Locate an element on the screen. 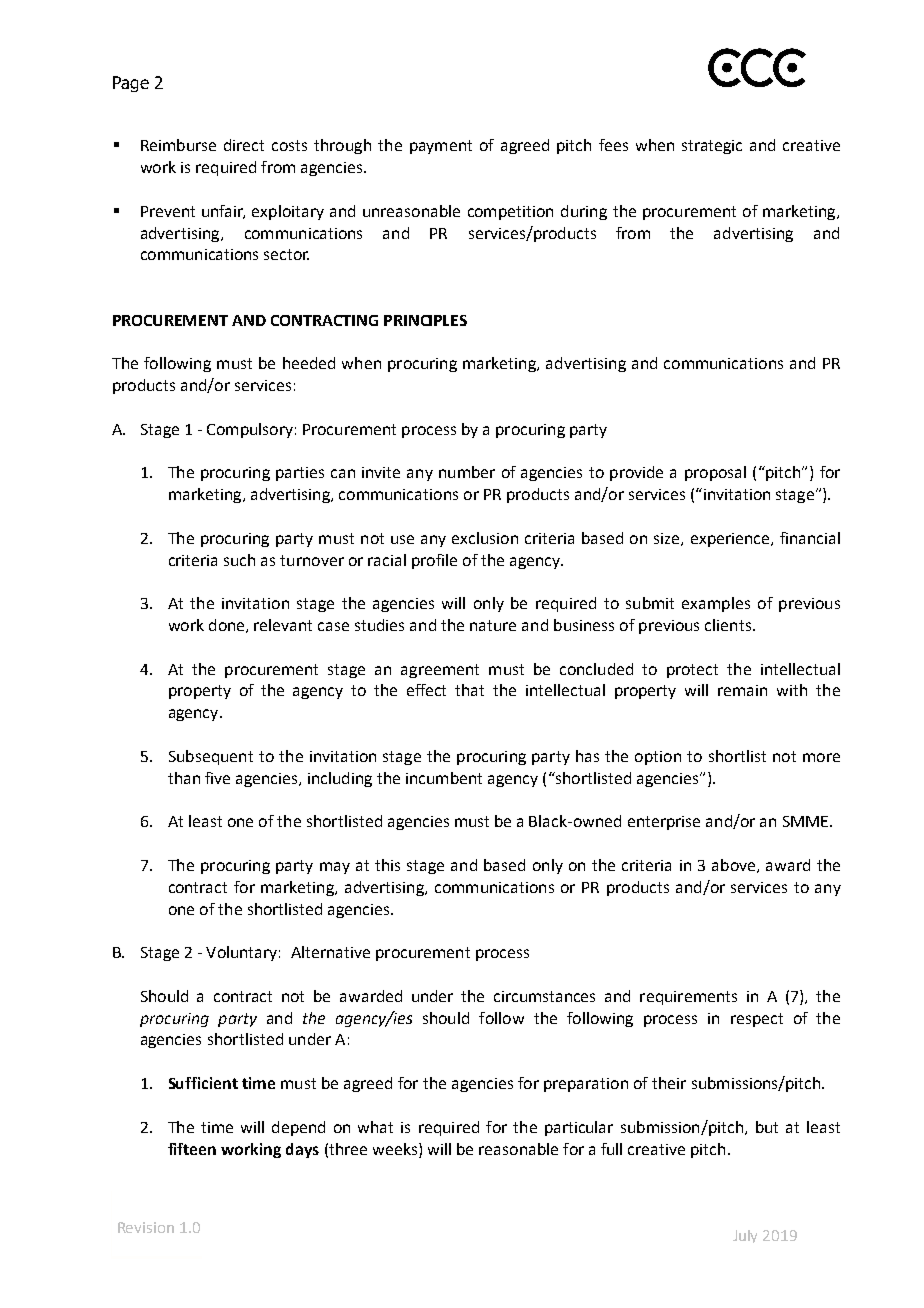 The width and height of the screenshot is (924, 1308). strategic is located at coordinates (712, 147).
